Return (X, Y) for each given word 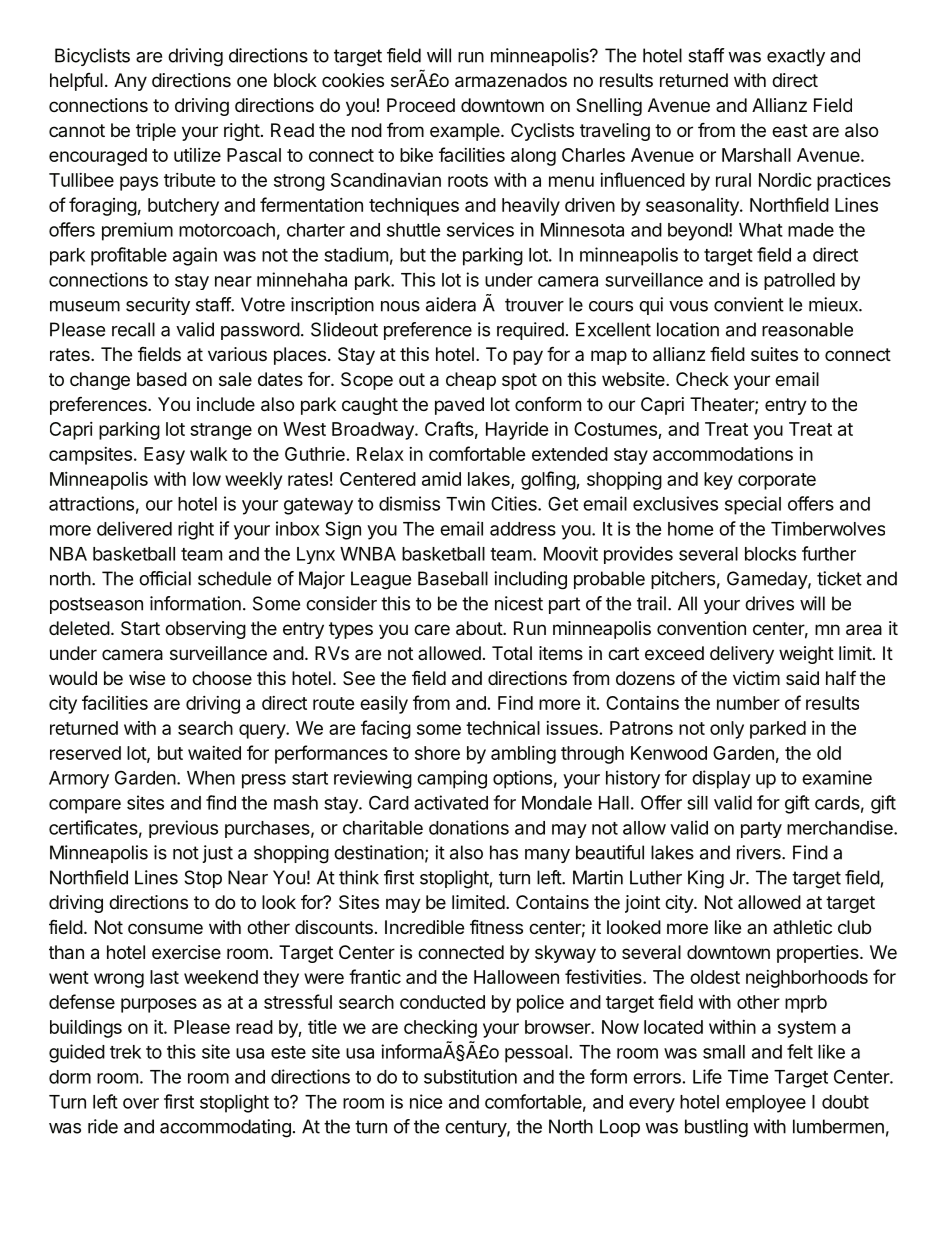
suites (774, 354)
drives (769, 603)
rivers (760, 852)
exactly (796, 57)
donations (469, 827)
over (141, 1103)
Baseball (453, 578)
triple (156, 132)
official (165, 578)
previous (183, 829)
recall (133, 329)
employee (766, 1104)
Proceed (421, 105)
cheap (471, 381)
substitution (470, 1076)
